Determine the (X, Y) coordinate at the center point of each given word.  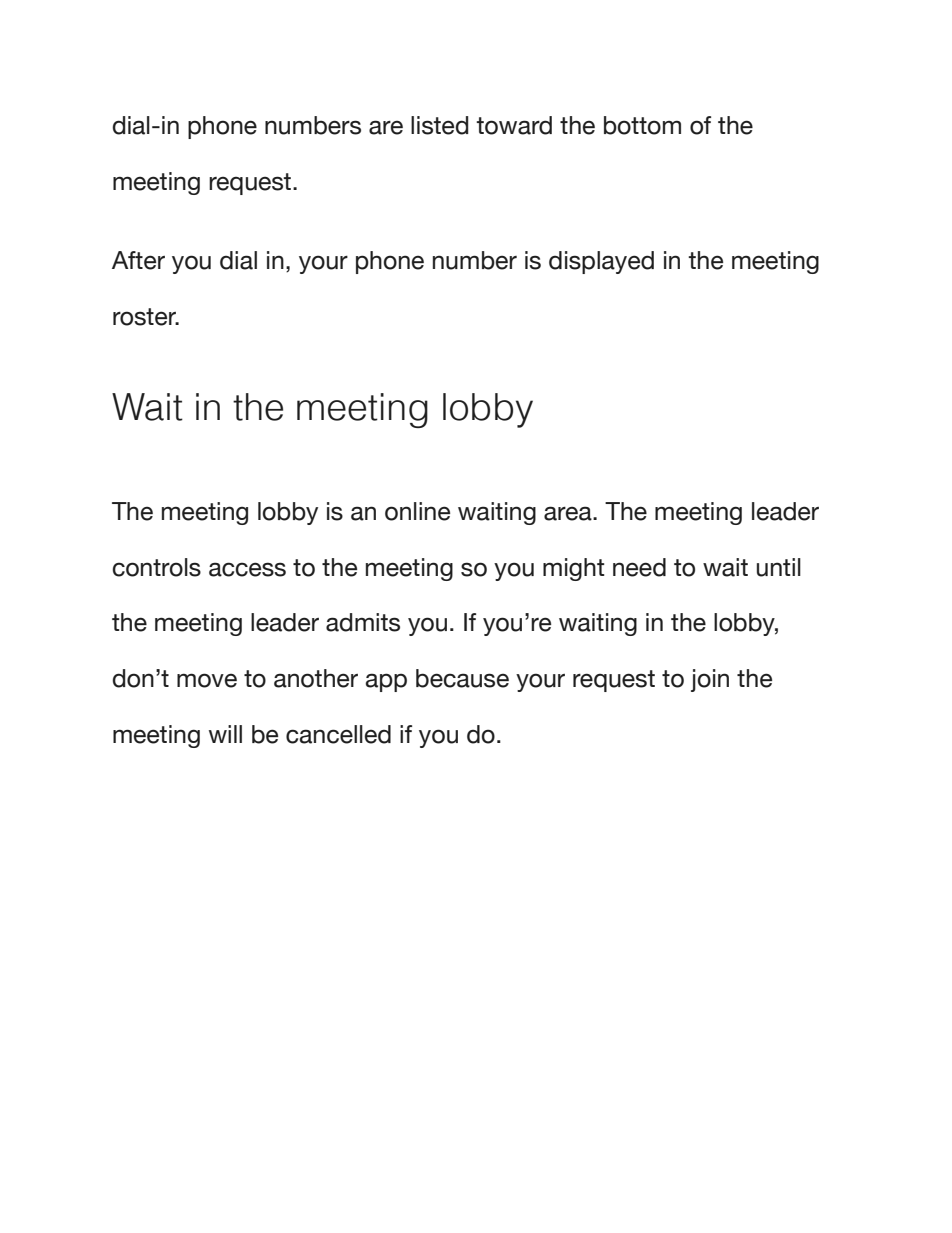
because (462, 678)
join (710, 680)
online (417, 511)
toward (514, 125)
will (225, 734)
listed (439, 125)
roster (146, 317)
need (639, 567)
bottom (642, 125)
